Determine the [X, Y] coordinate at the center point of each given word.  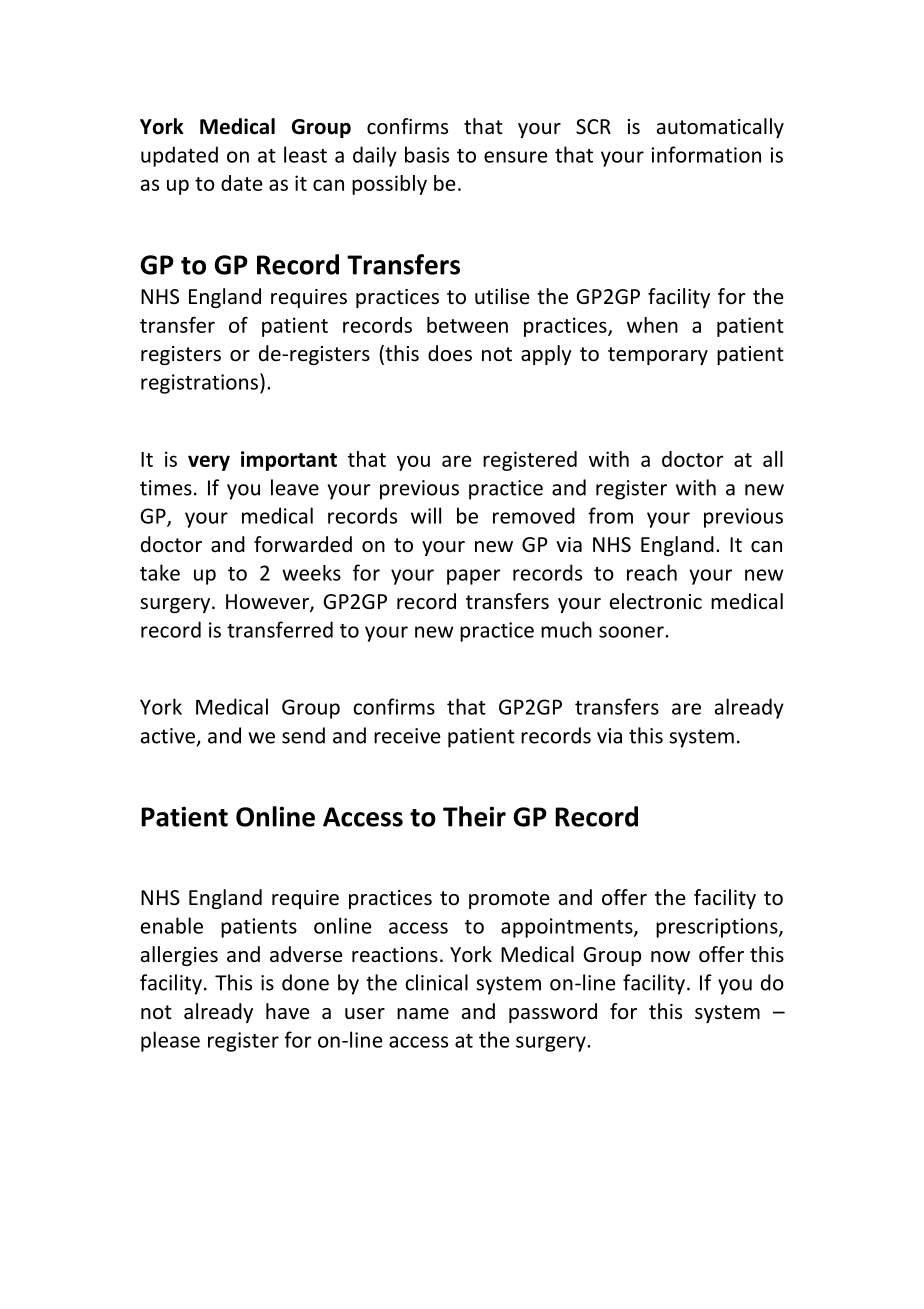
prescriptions [718, 928]
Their [474, 816]
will [426, 515]
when [652, 325]
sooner [632, 632]
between [467, 325]
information [706, 154]
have [288, 1011]
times [166, 488]
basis [427, 154]
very [209, 463]
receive [407, 736]
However [268, 603]
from [610, 515]
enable [172, 925]
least [305, 154]
